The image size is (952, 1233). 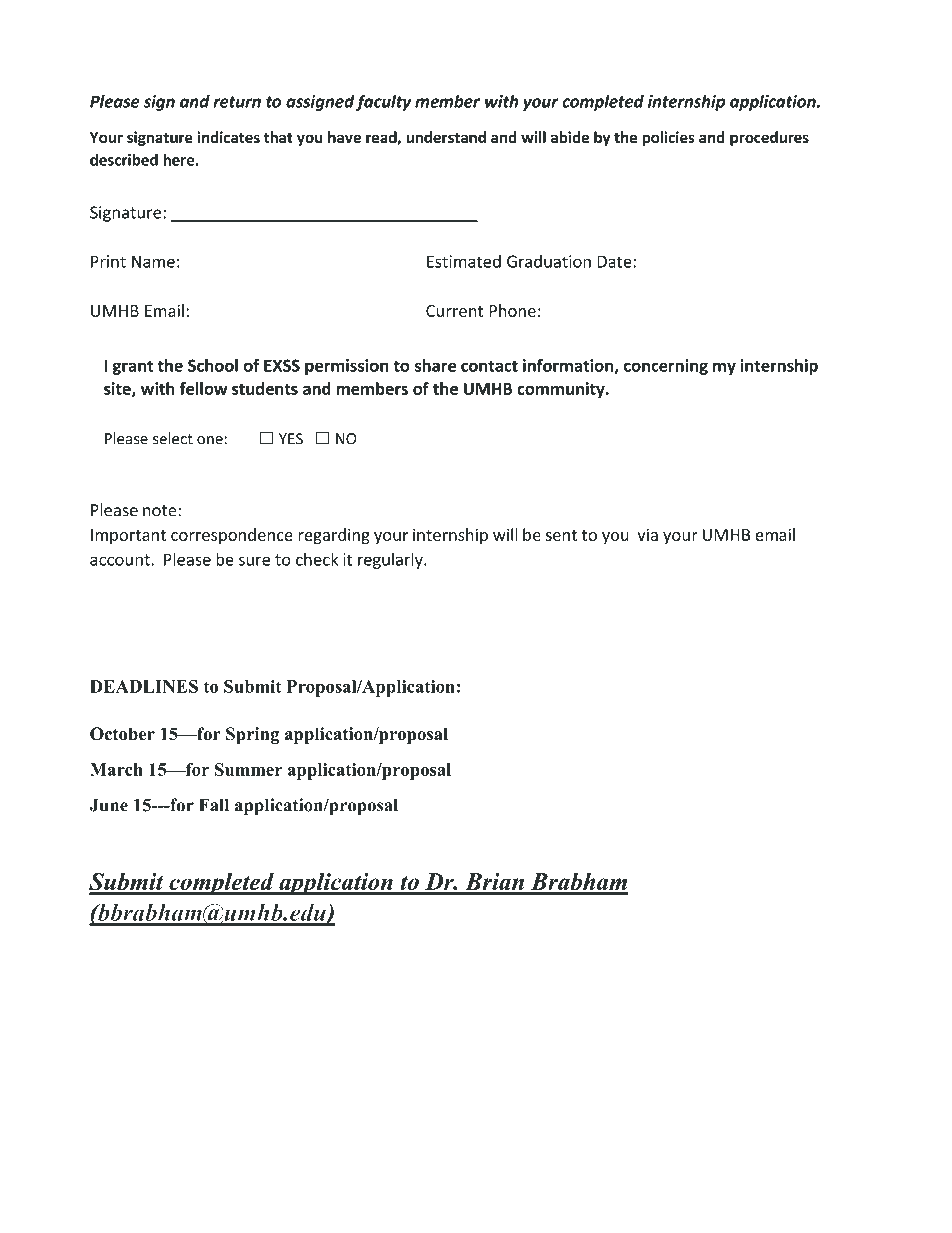 What do you see at coordinates (647, 534) in the image?
I see `via` at bounding box center [647, 534].
